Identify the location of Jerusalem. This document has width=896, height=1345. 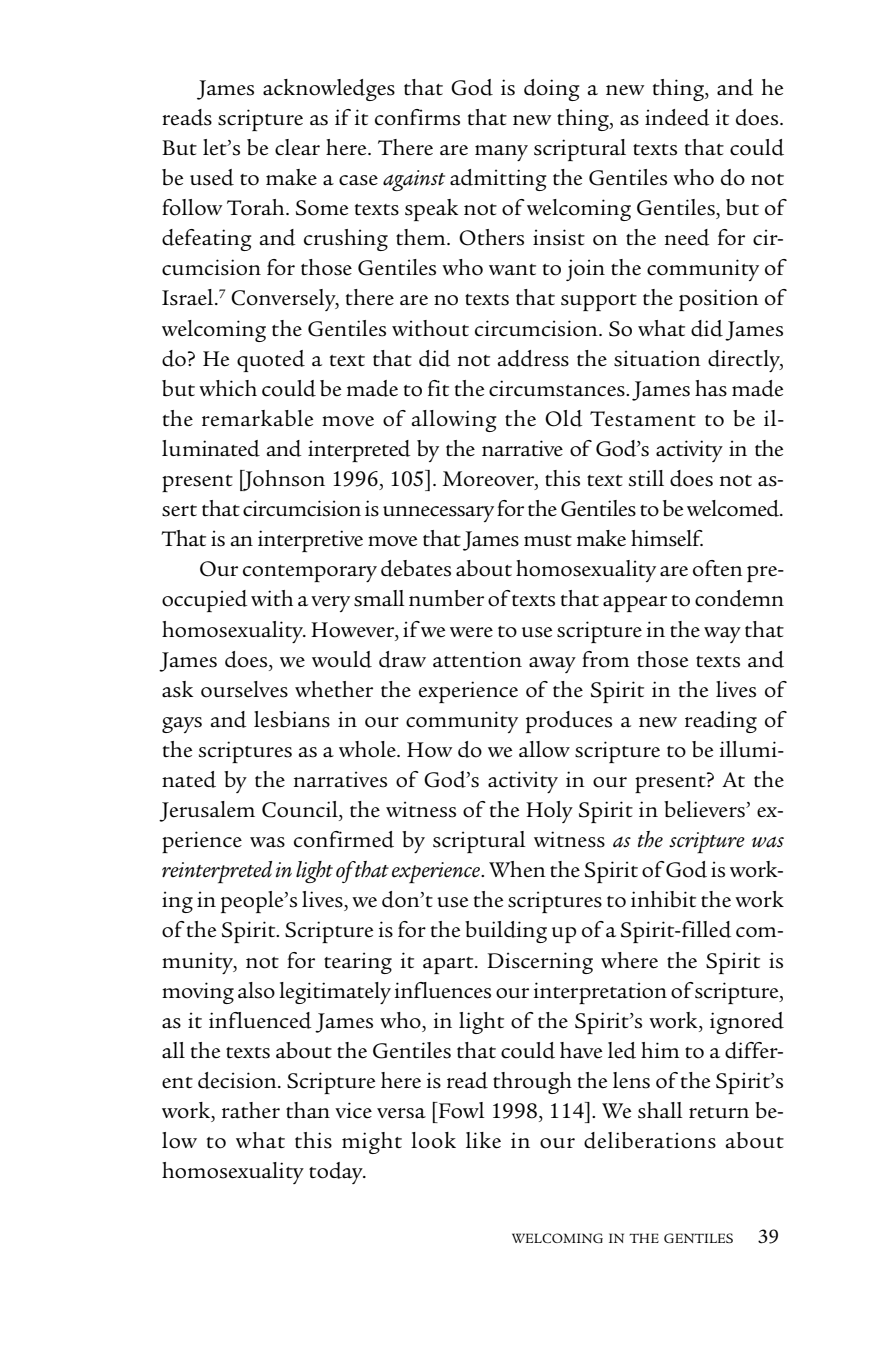
(207, 811).
